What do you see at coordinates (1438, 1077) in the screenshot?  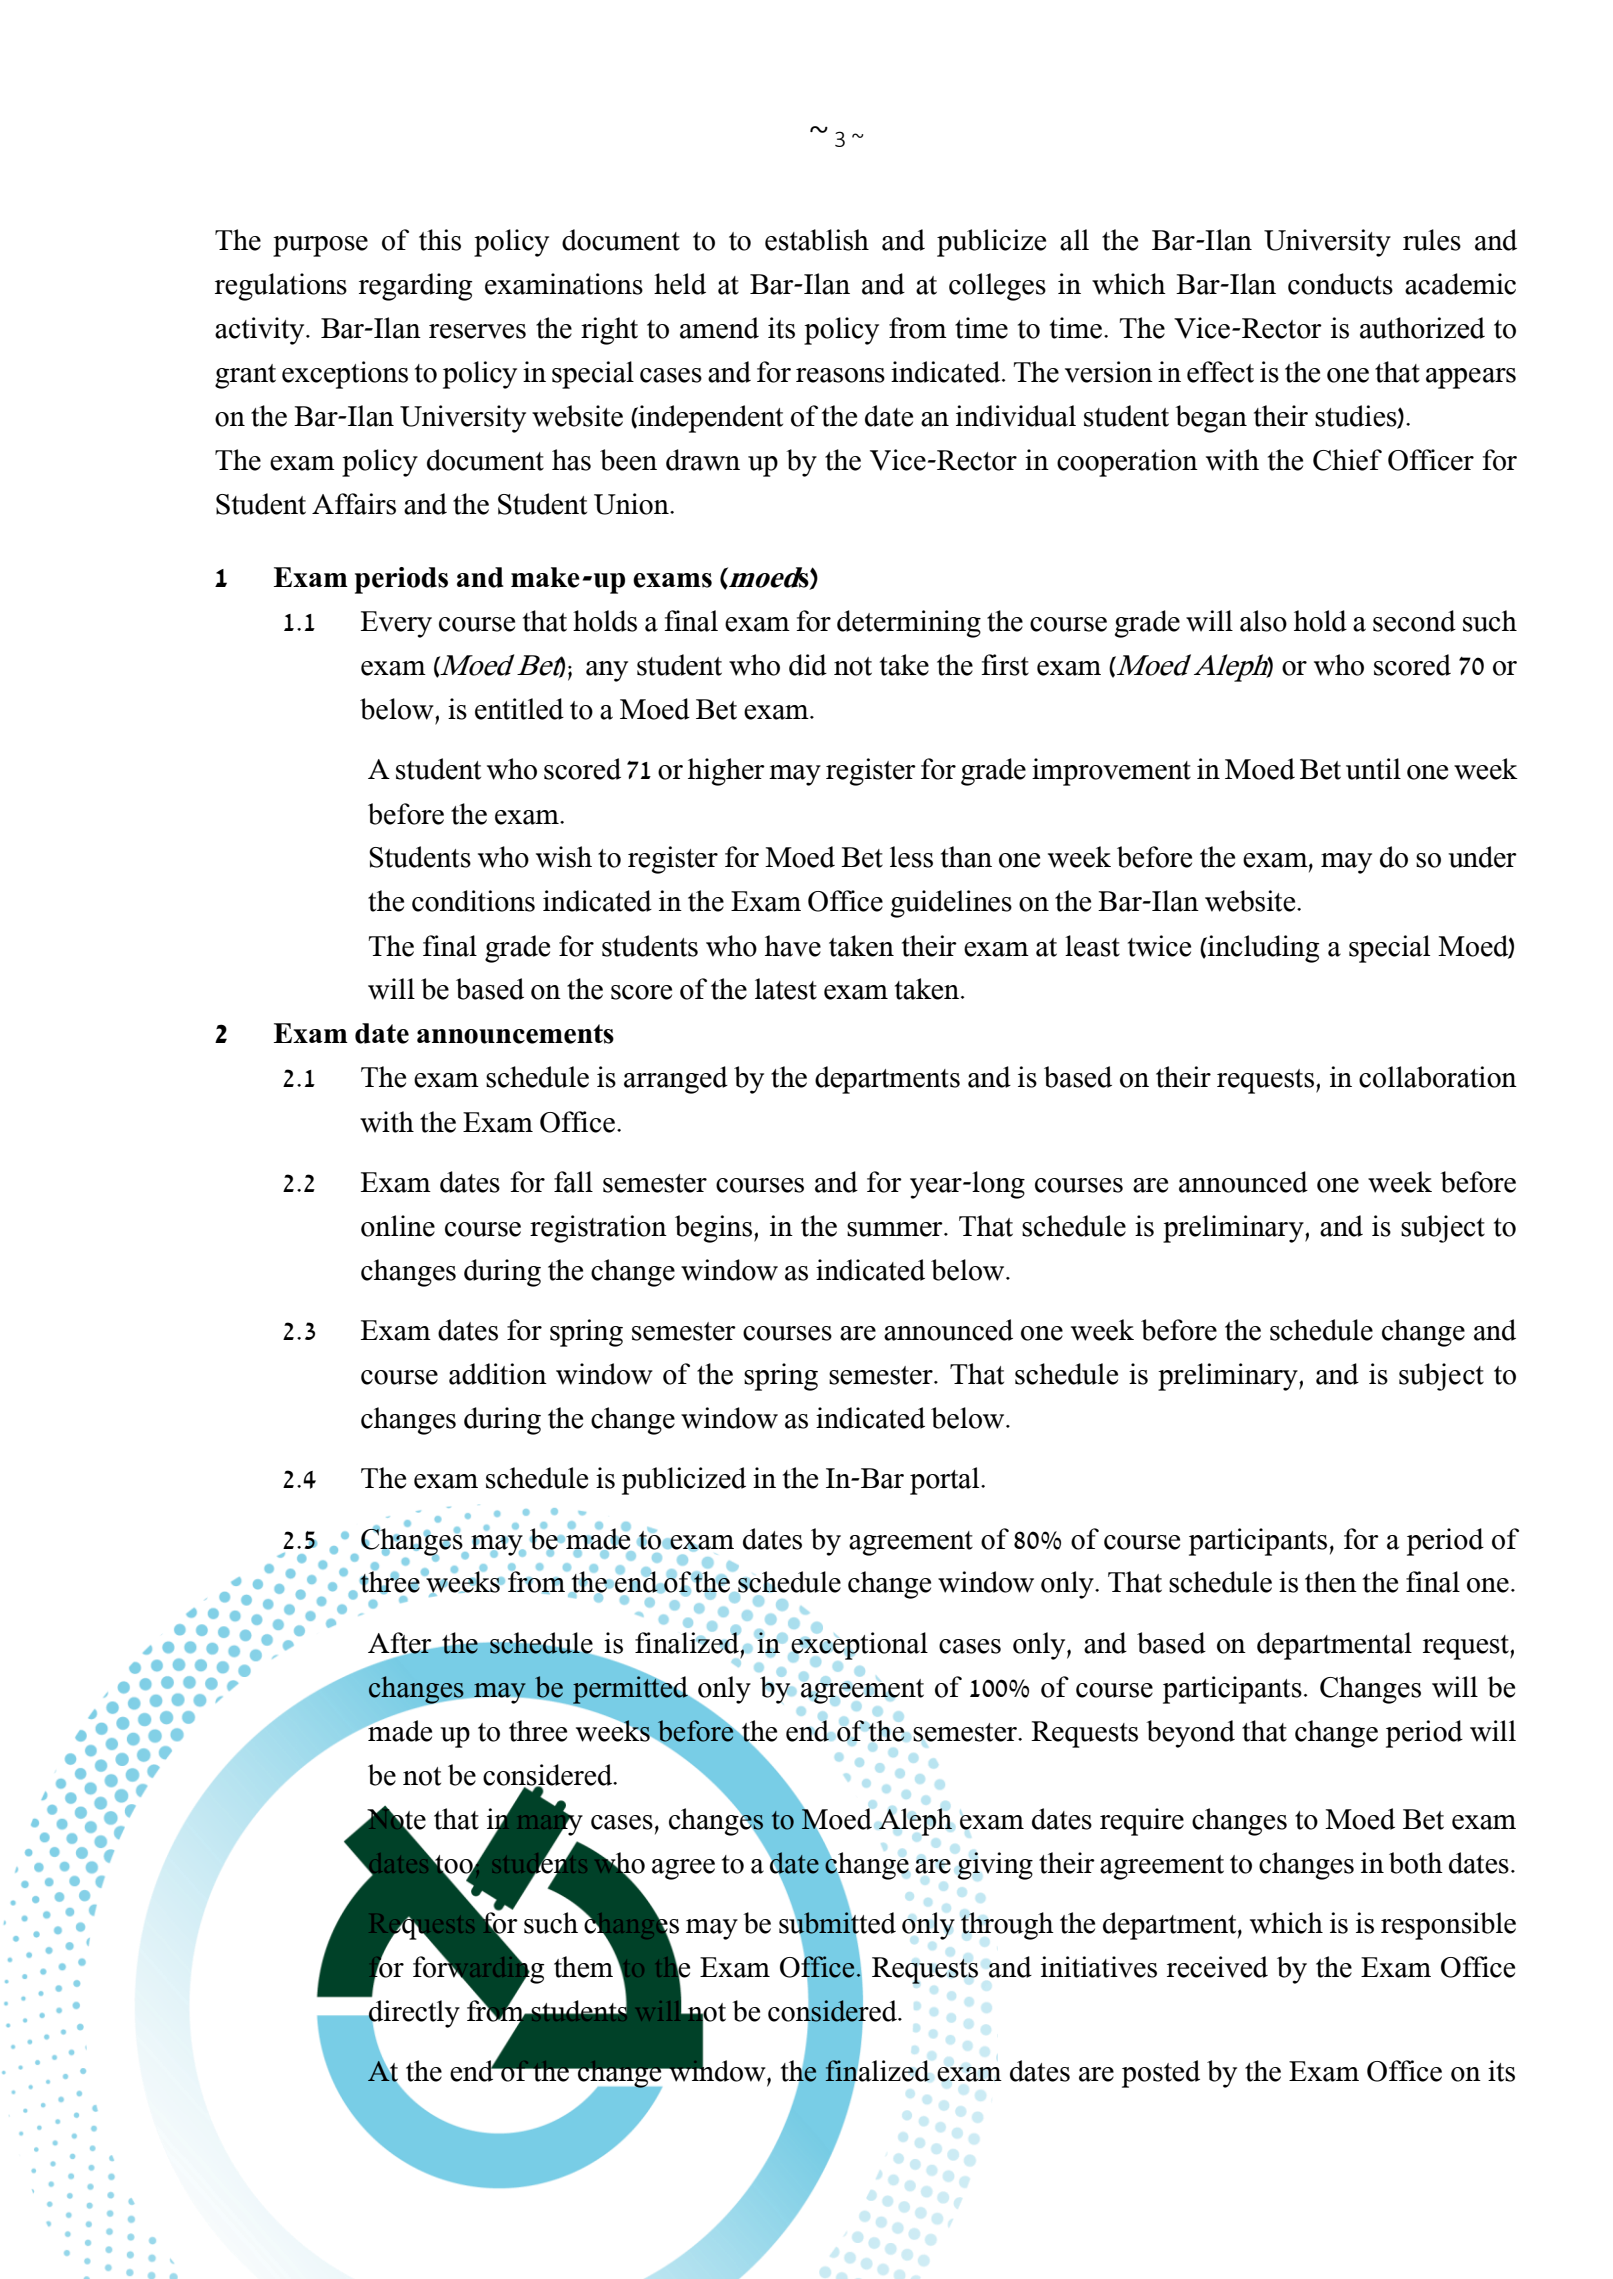 I see `collaboration` at bounding box center [1438, 1077].
